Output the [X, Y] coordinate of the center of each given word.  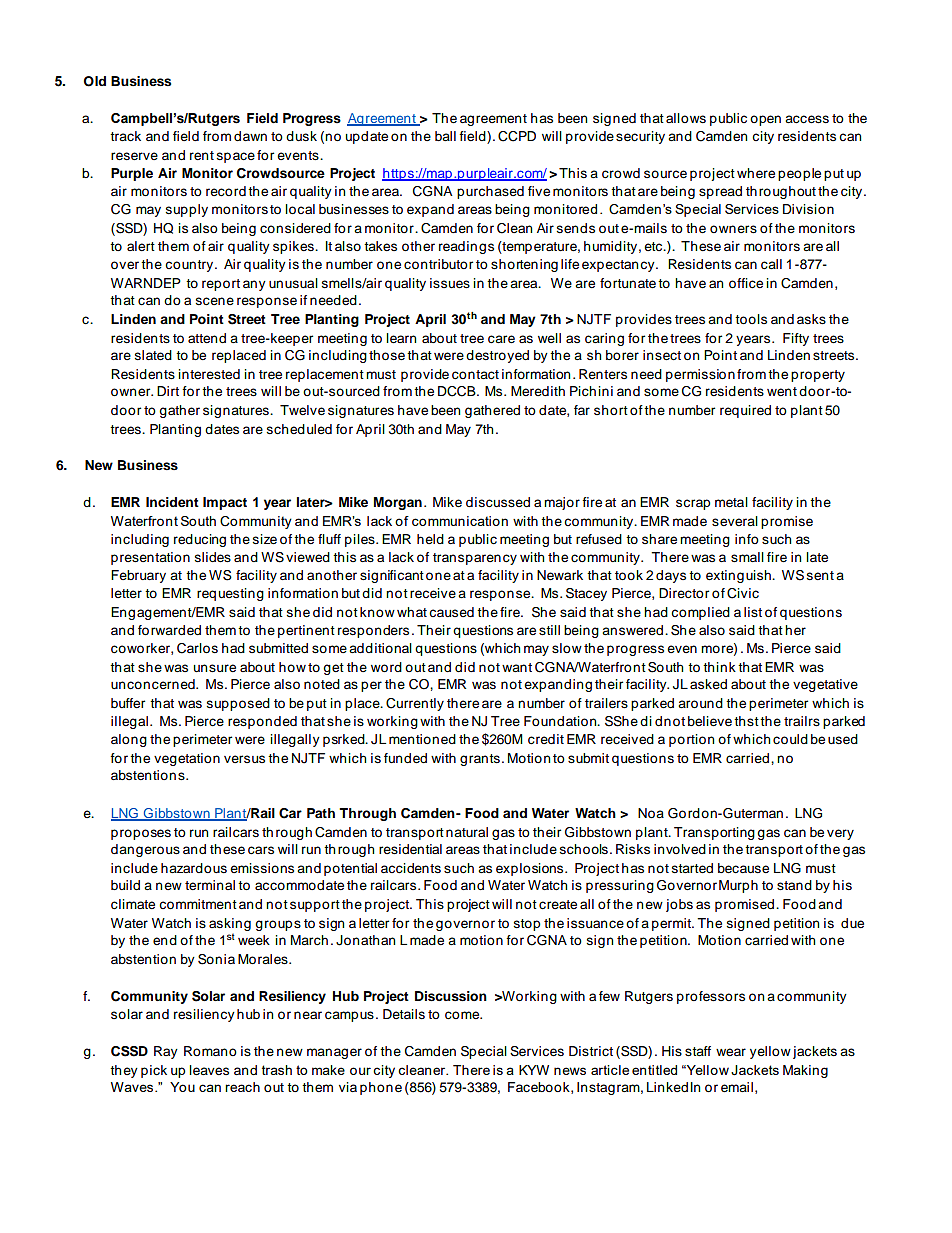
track [125, 136]
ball [445, 136]
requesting [230, 594]
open [765, 120]
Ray [166, 1052]
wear [731, 1052]
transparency [475, 559]
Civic [743, 593]
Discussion [451, 996]
